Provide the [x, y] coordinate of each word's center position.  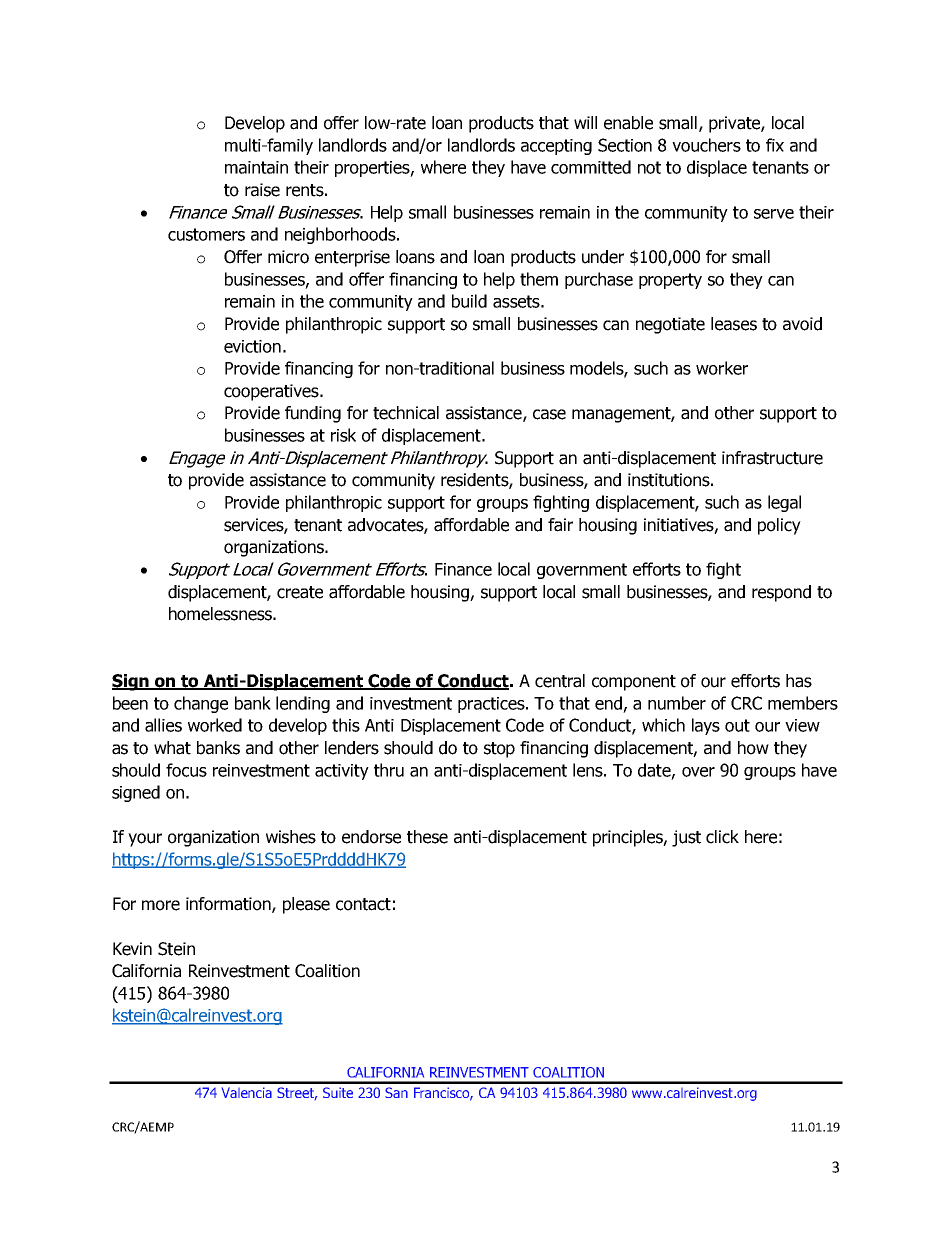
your [145, 840]
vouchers [706, 145]
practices [492, 705]
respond [781, 593]
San [396, 1092]
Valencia [247, 1092]
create [300, 592]
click [722, 837]
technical [406, 413]
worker [722, 368]
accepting [556, 147]
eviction [252, 346]
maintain [256, 167]
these [427, 837]
